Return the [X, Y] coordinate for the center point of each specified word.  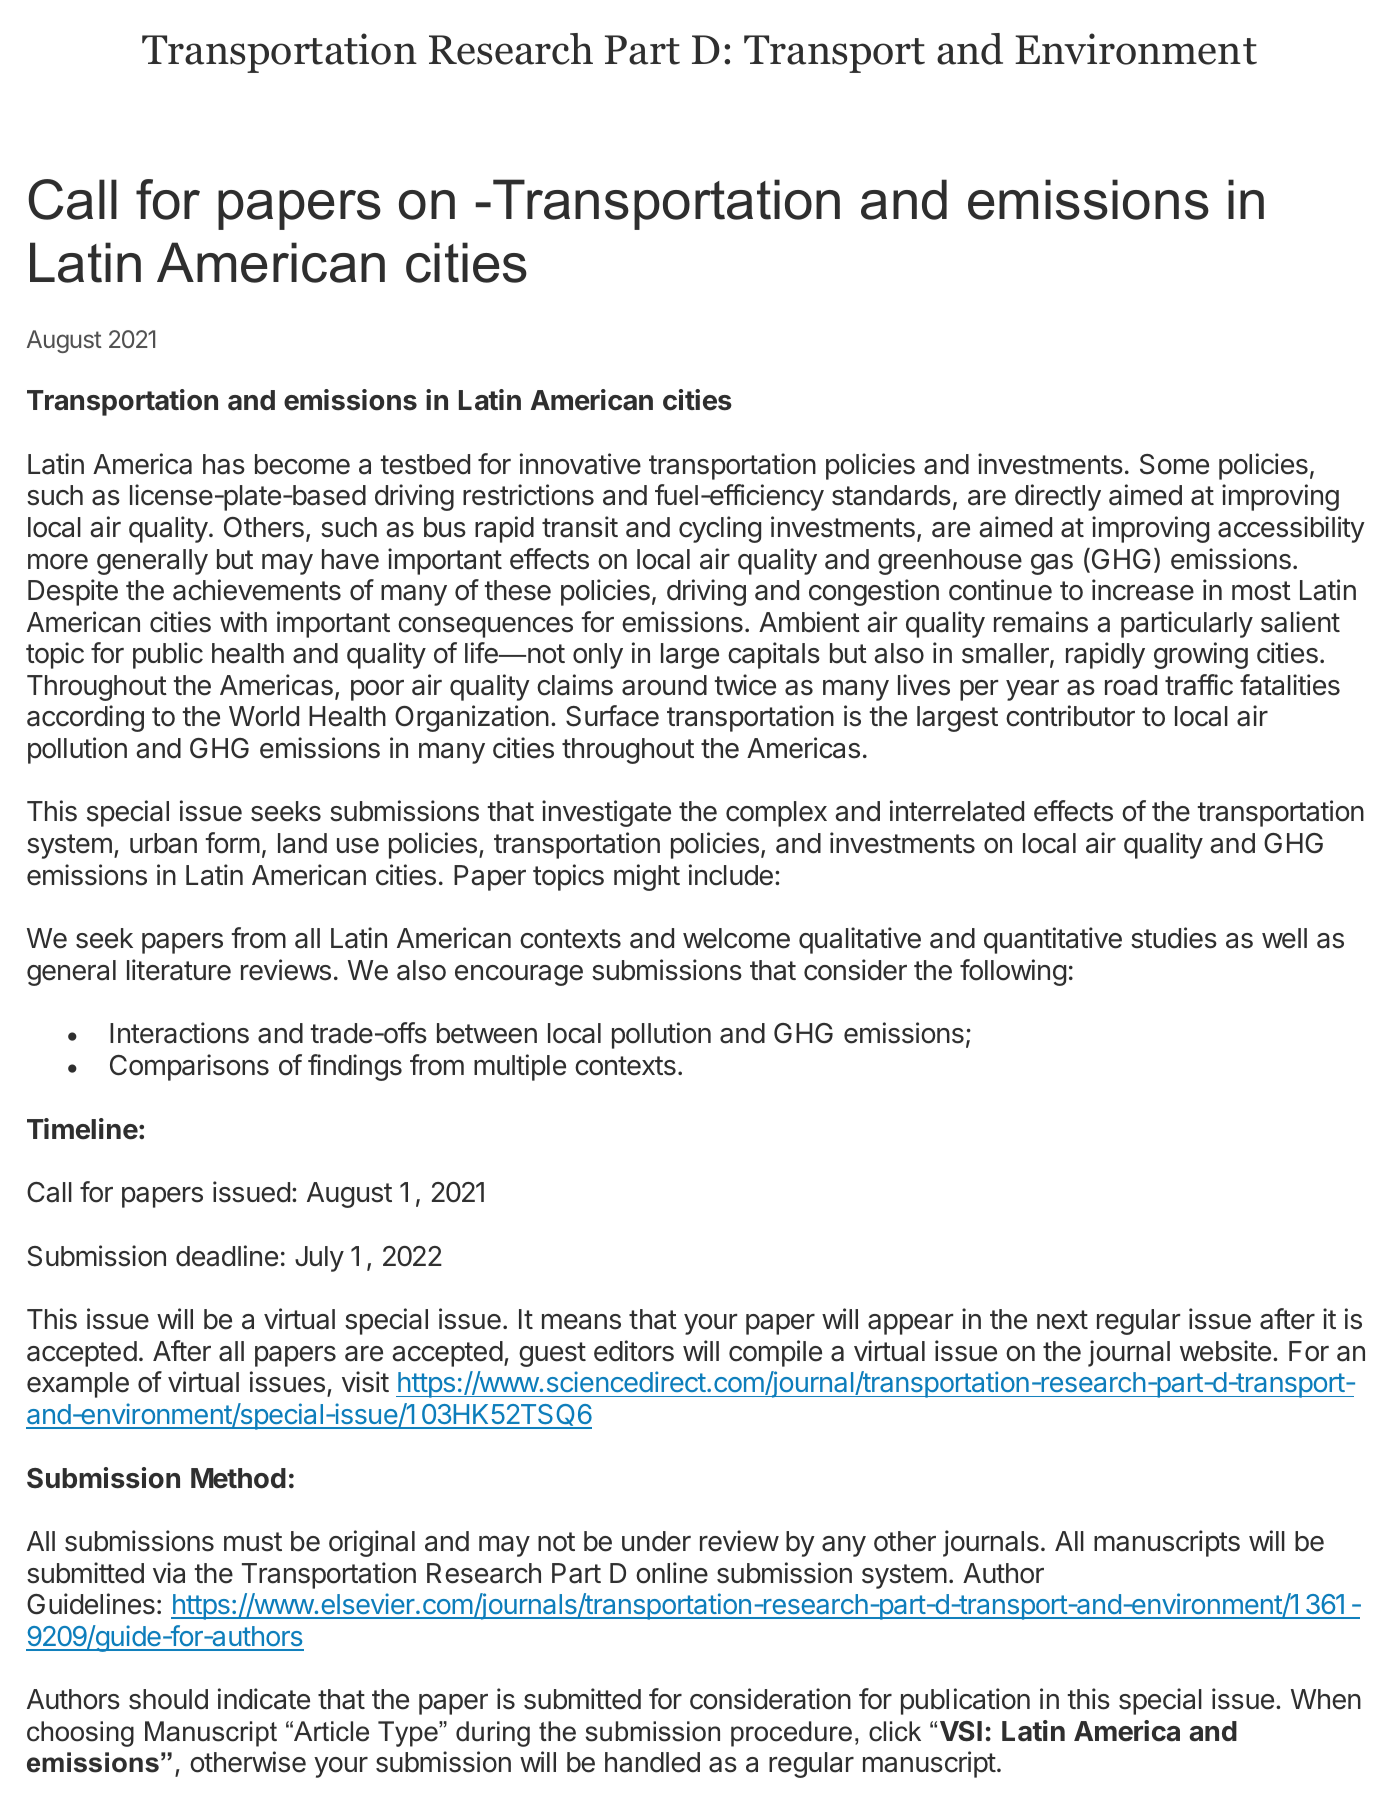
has [224, 464]
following [1013, 972]
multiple [520, 1067]
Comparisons [189, 1067]
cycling [720, 529]
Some [1174, 464]
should [168, 1699]
